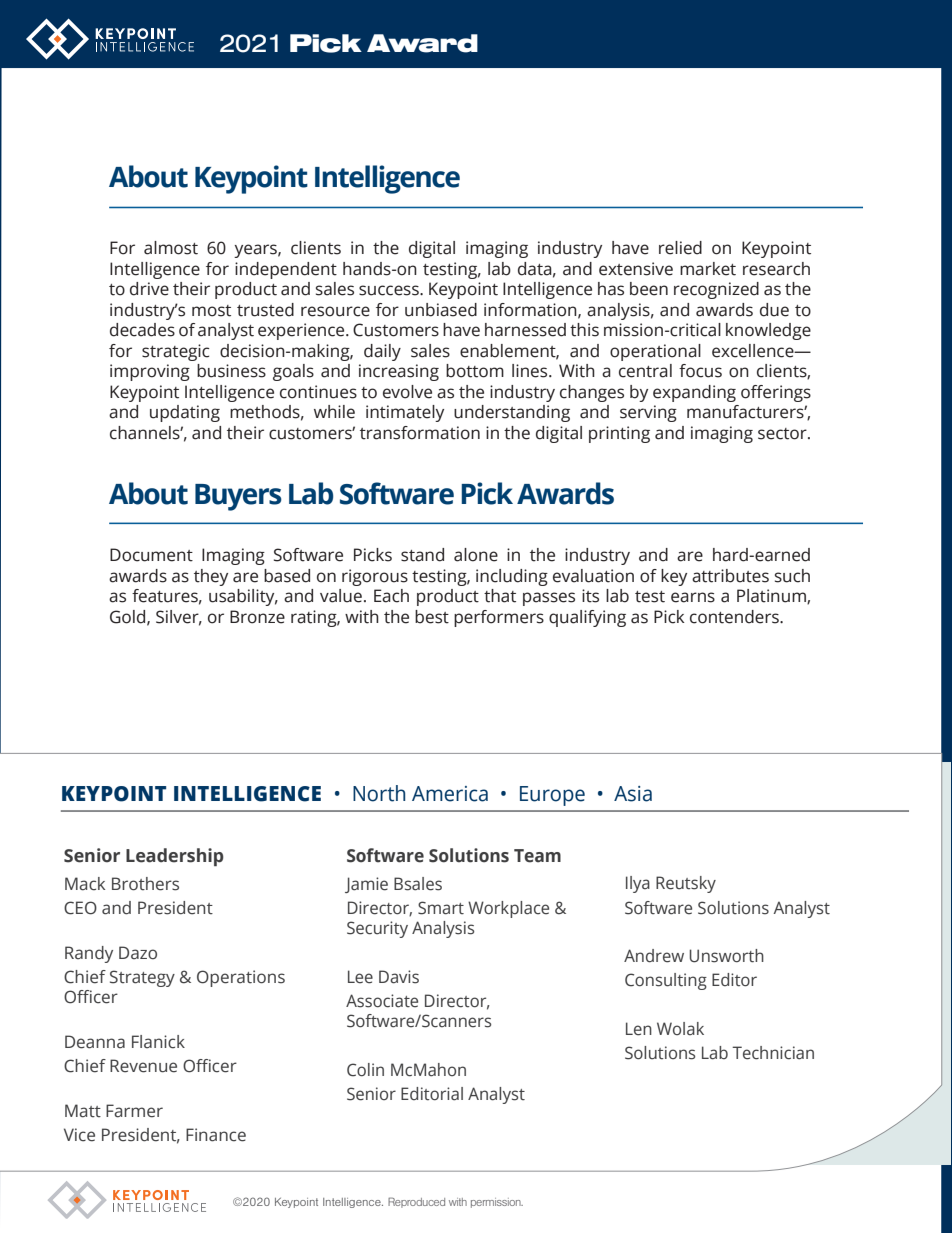 This screenshot has height=1233, width=952. I want to click on unbiased, so click(441, 310).
